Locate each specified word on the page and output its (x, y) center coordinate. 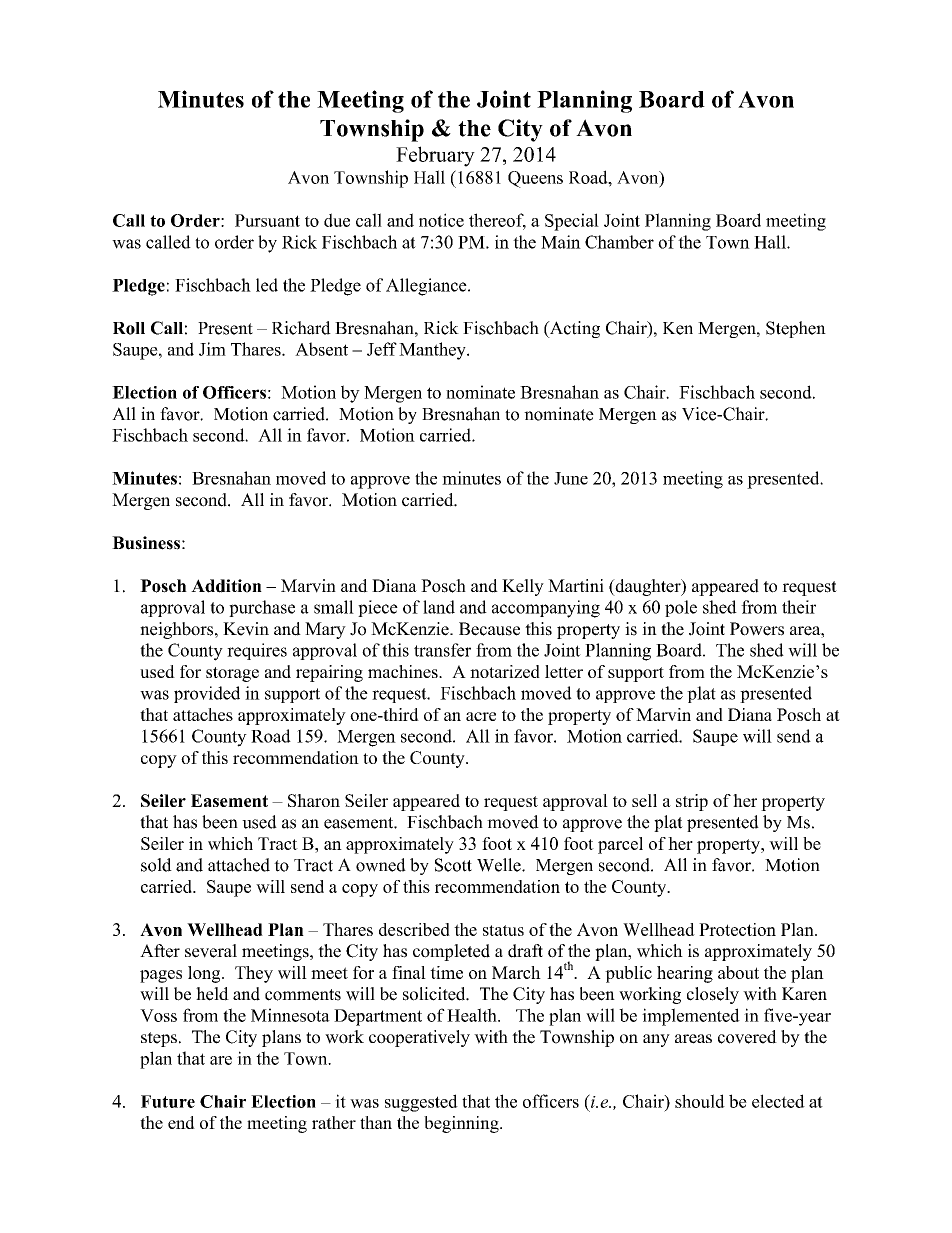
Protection (737, 929)
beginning (462, 1124)
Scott (453, 865)
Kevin (246, 629)
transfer (442, 650)
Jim (212, 349)
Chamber (619, 242)
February (435, 156)
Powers (757, 629)
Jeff (382, 349)
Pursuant (267, 220)
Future (168, 1101)
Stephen (796, 329)
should (700, 1101)
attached (239, 865)
